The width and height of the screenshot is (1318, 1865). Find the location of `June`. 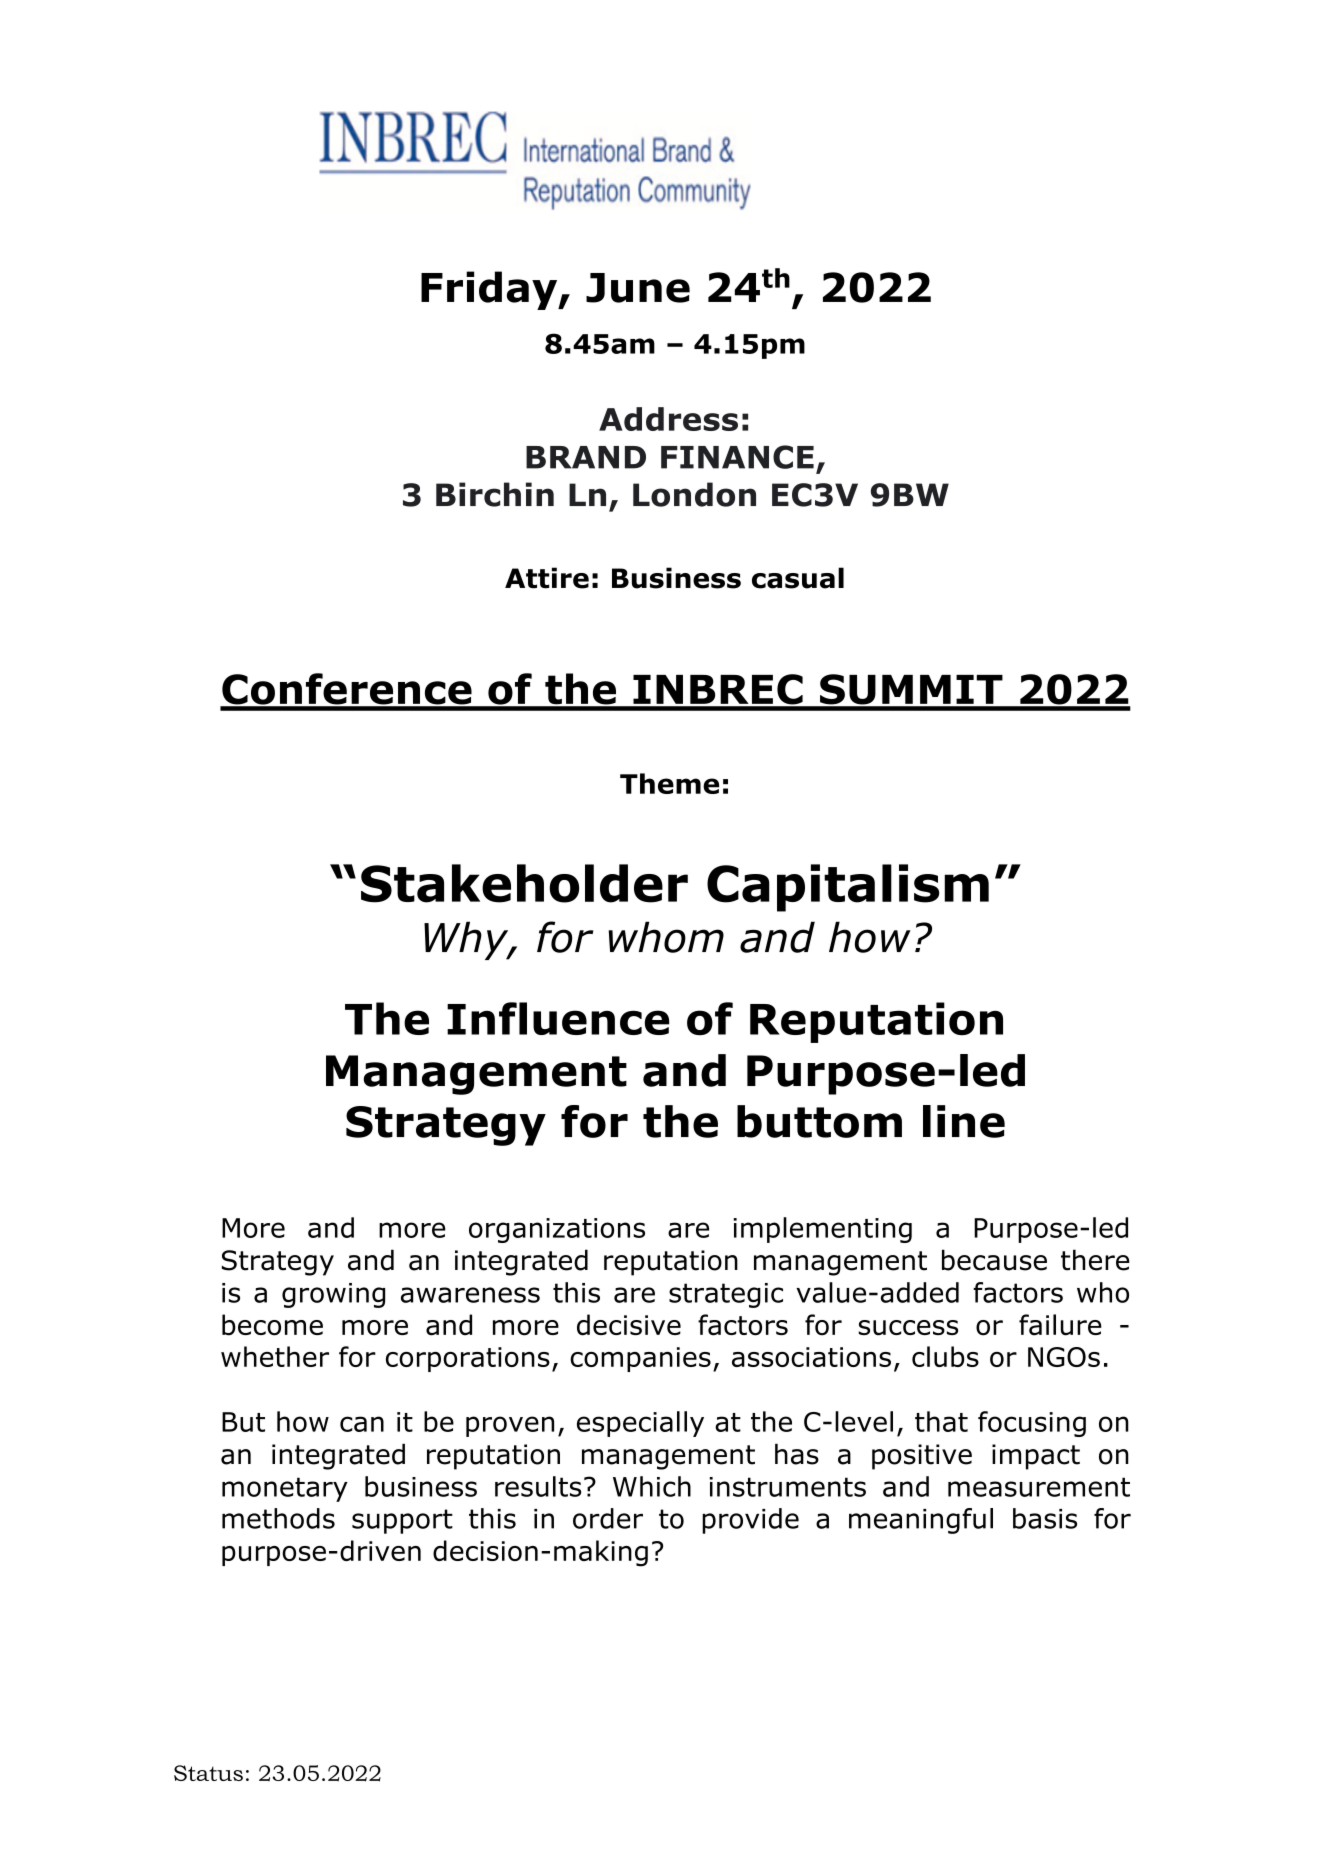

June is located at coordinates (638, 288).
